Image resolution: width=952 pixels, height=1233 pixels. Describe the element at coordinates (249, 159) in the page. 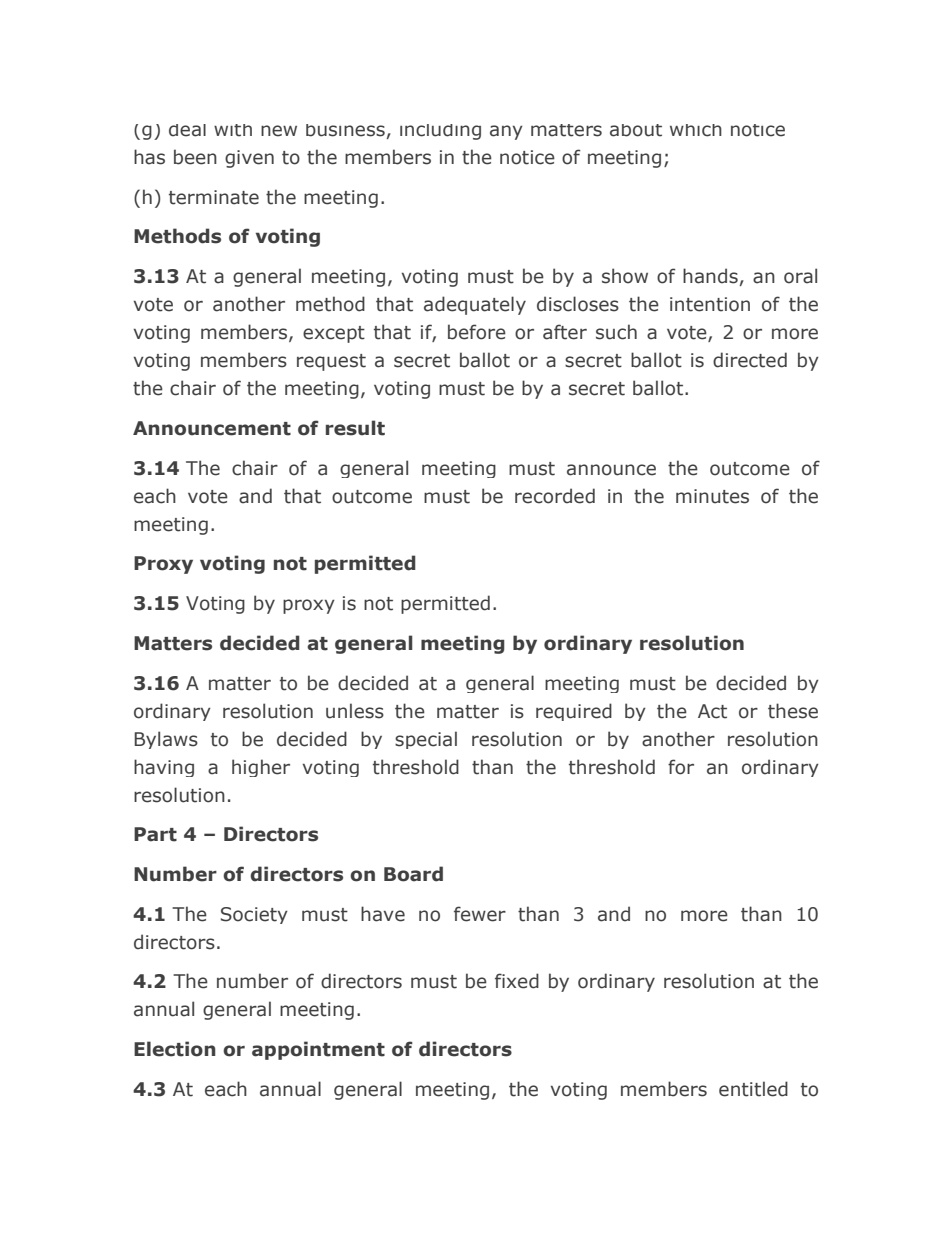

I see `given` at that location.
